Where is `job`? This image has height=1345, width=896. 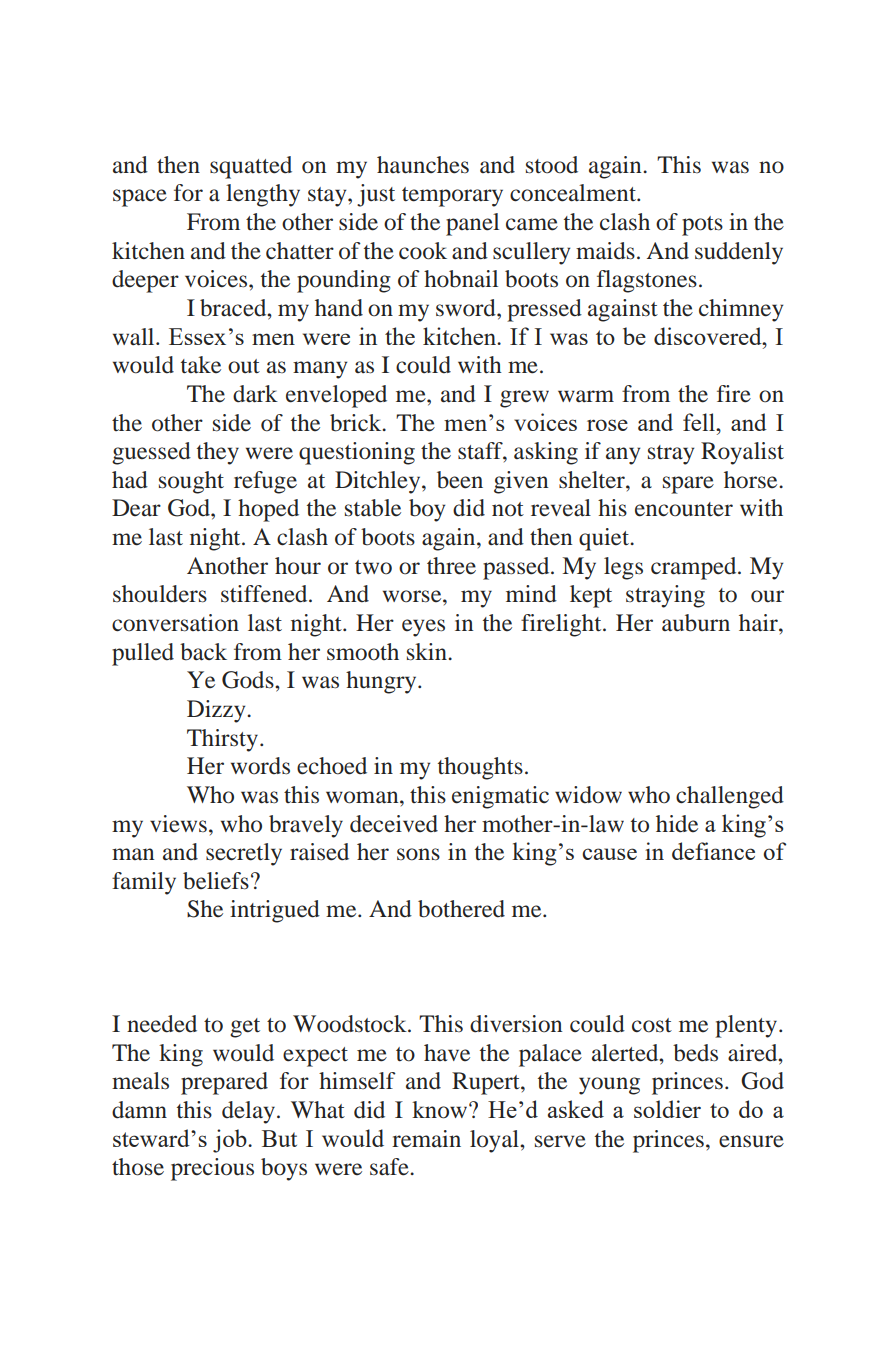 job is located at coordinates (231, 1141).
